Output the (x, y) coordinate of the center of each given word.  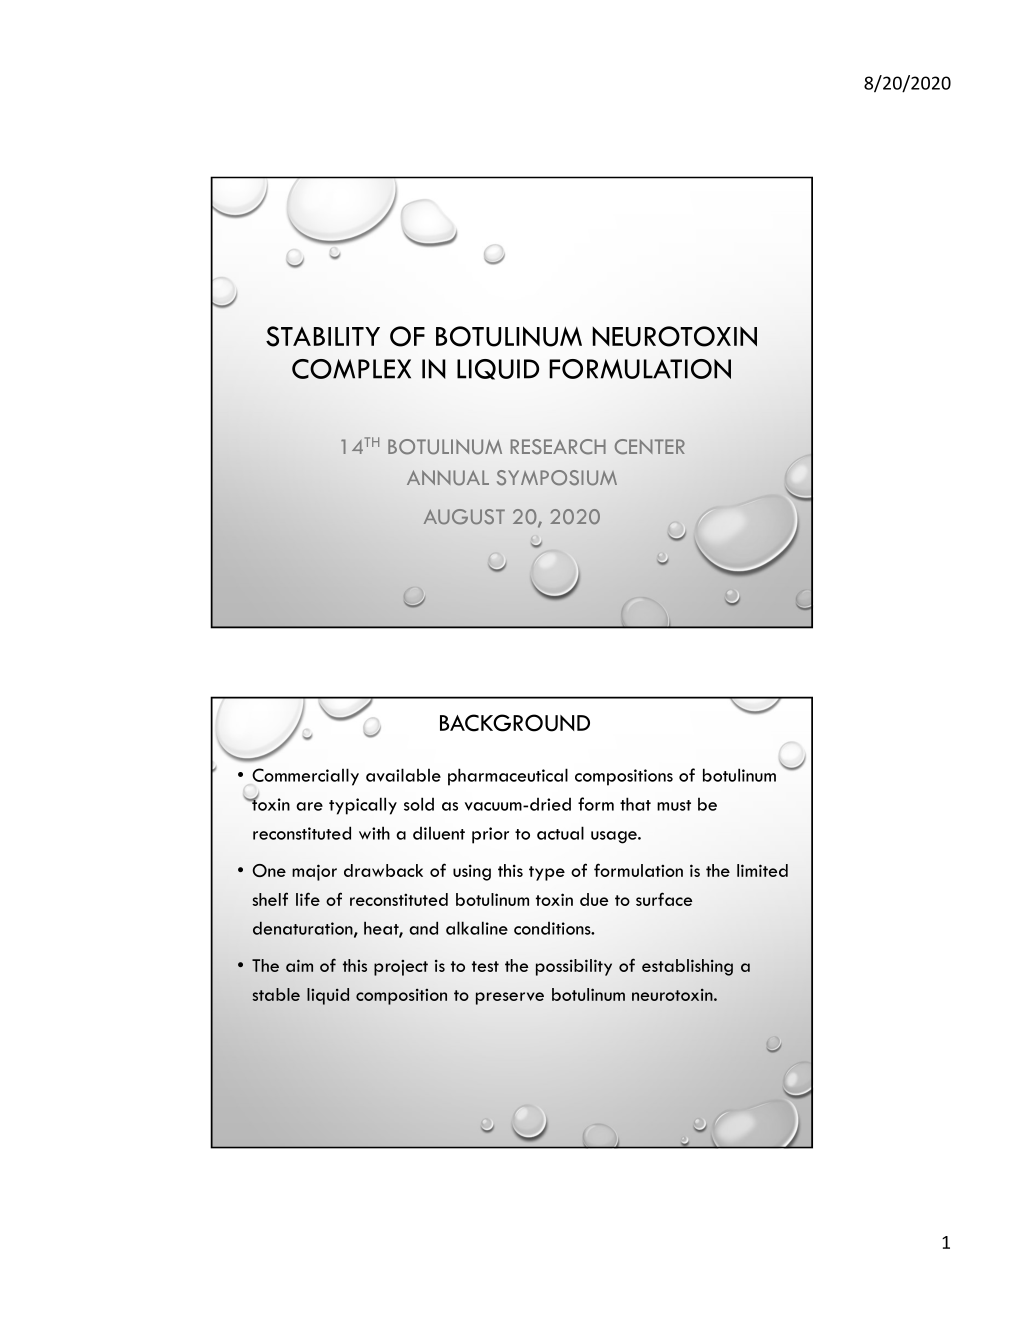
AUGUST (464, 516)
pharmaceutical (508, 777)
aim (299, 965)
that (635, 804)
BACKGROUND (515, 723)
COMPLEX (351, 369)
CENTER (650, 447)
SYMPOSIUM (557, 478)
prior (490, 835)
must (674, 805)
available (403, 775)
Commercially (305, 777)
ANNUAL (448, 478)
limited (762, 870)
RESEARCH (558, 447)
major (314, 872)
